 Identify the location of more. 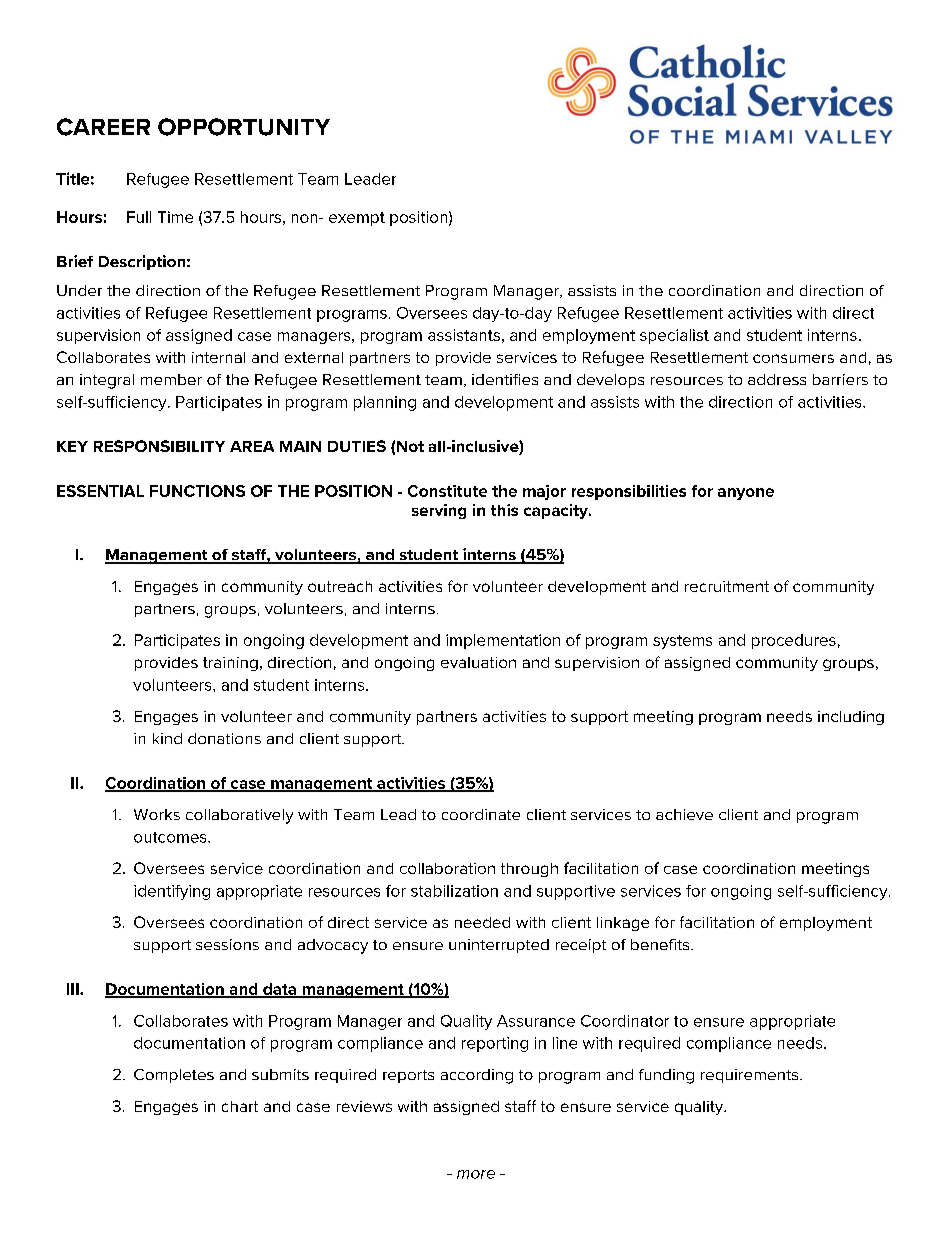
(476, 1174).
